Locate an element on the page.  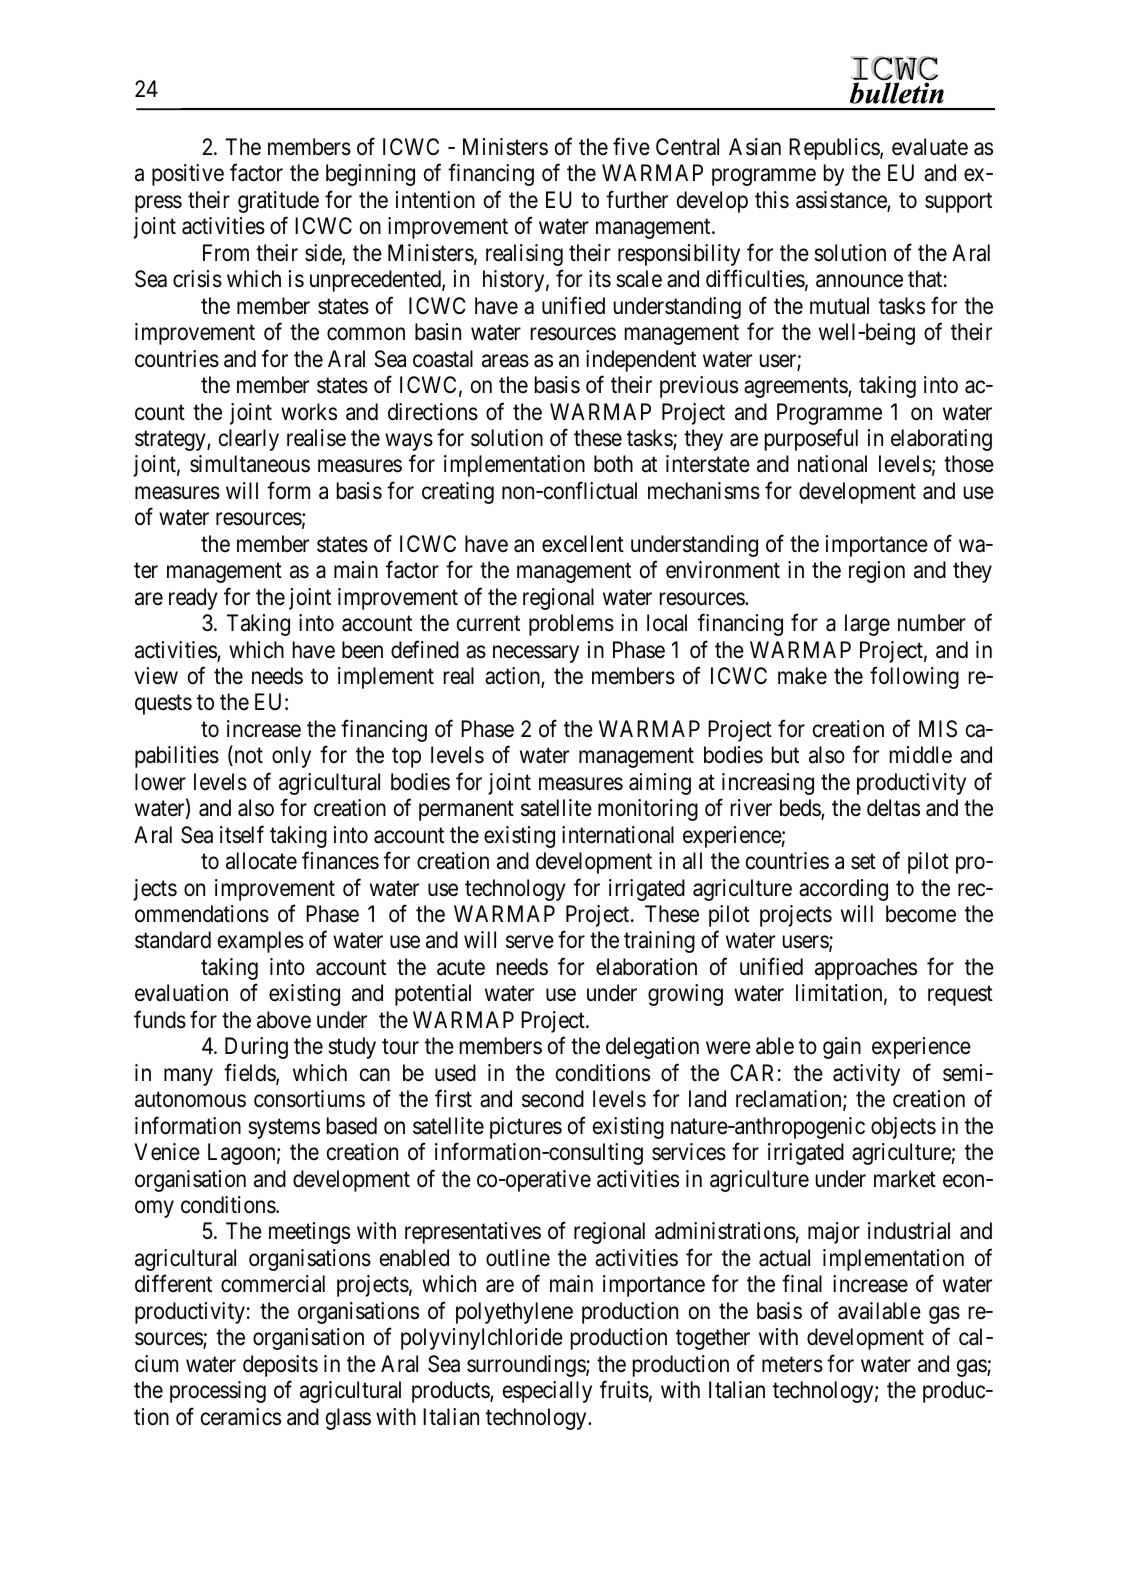
both is located at coordinates (613, 464).
